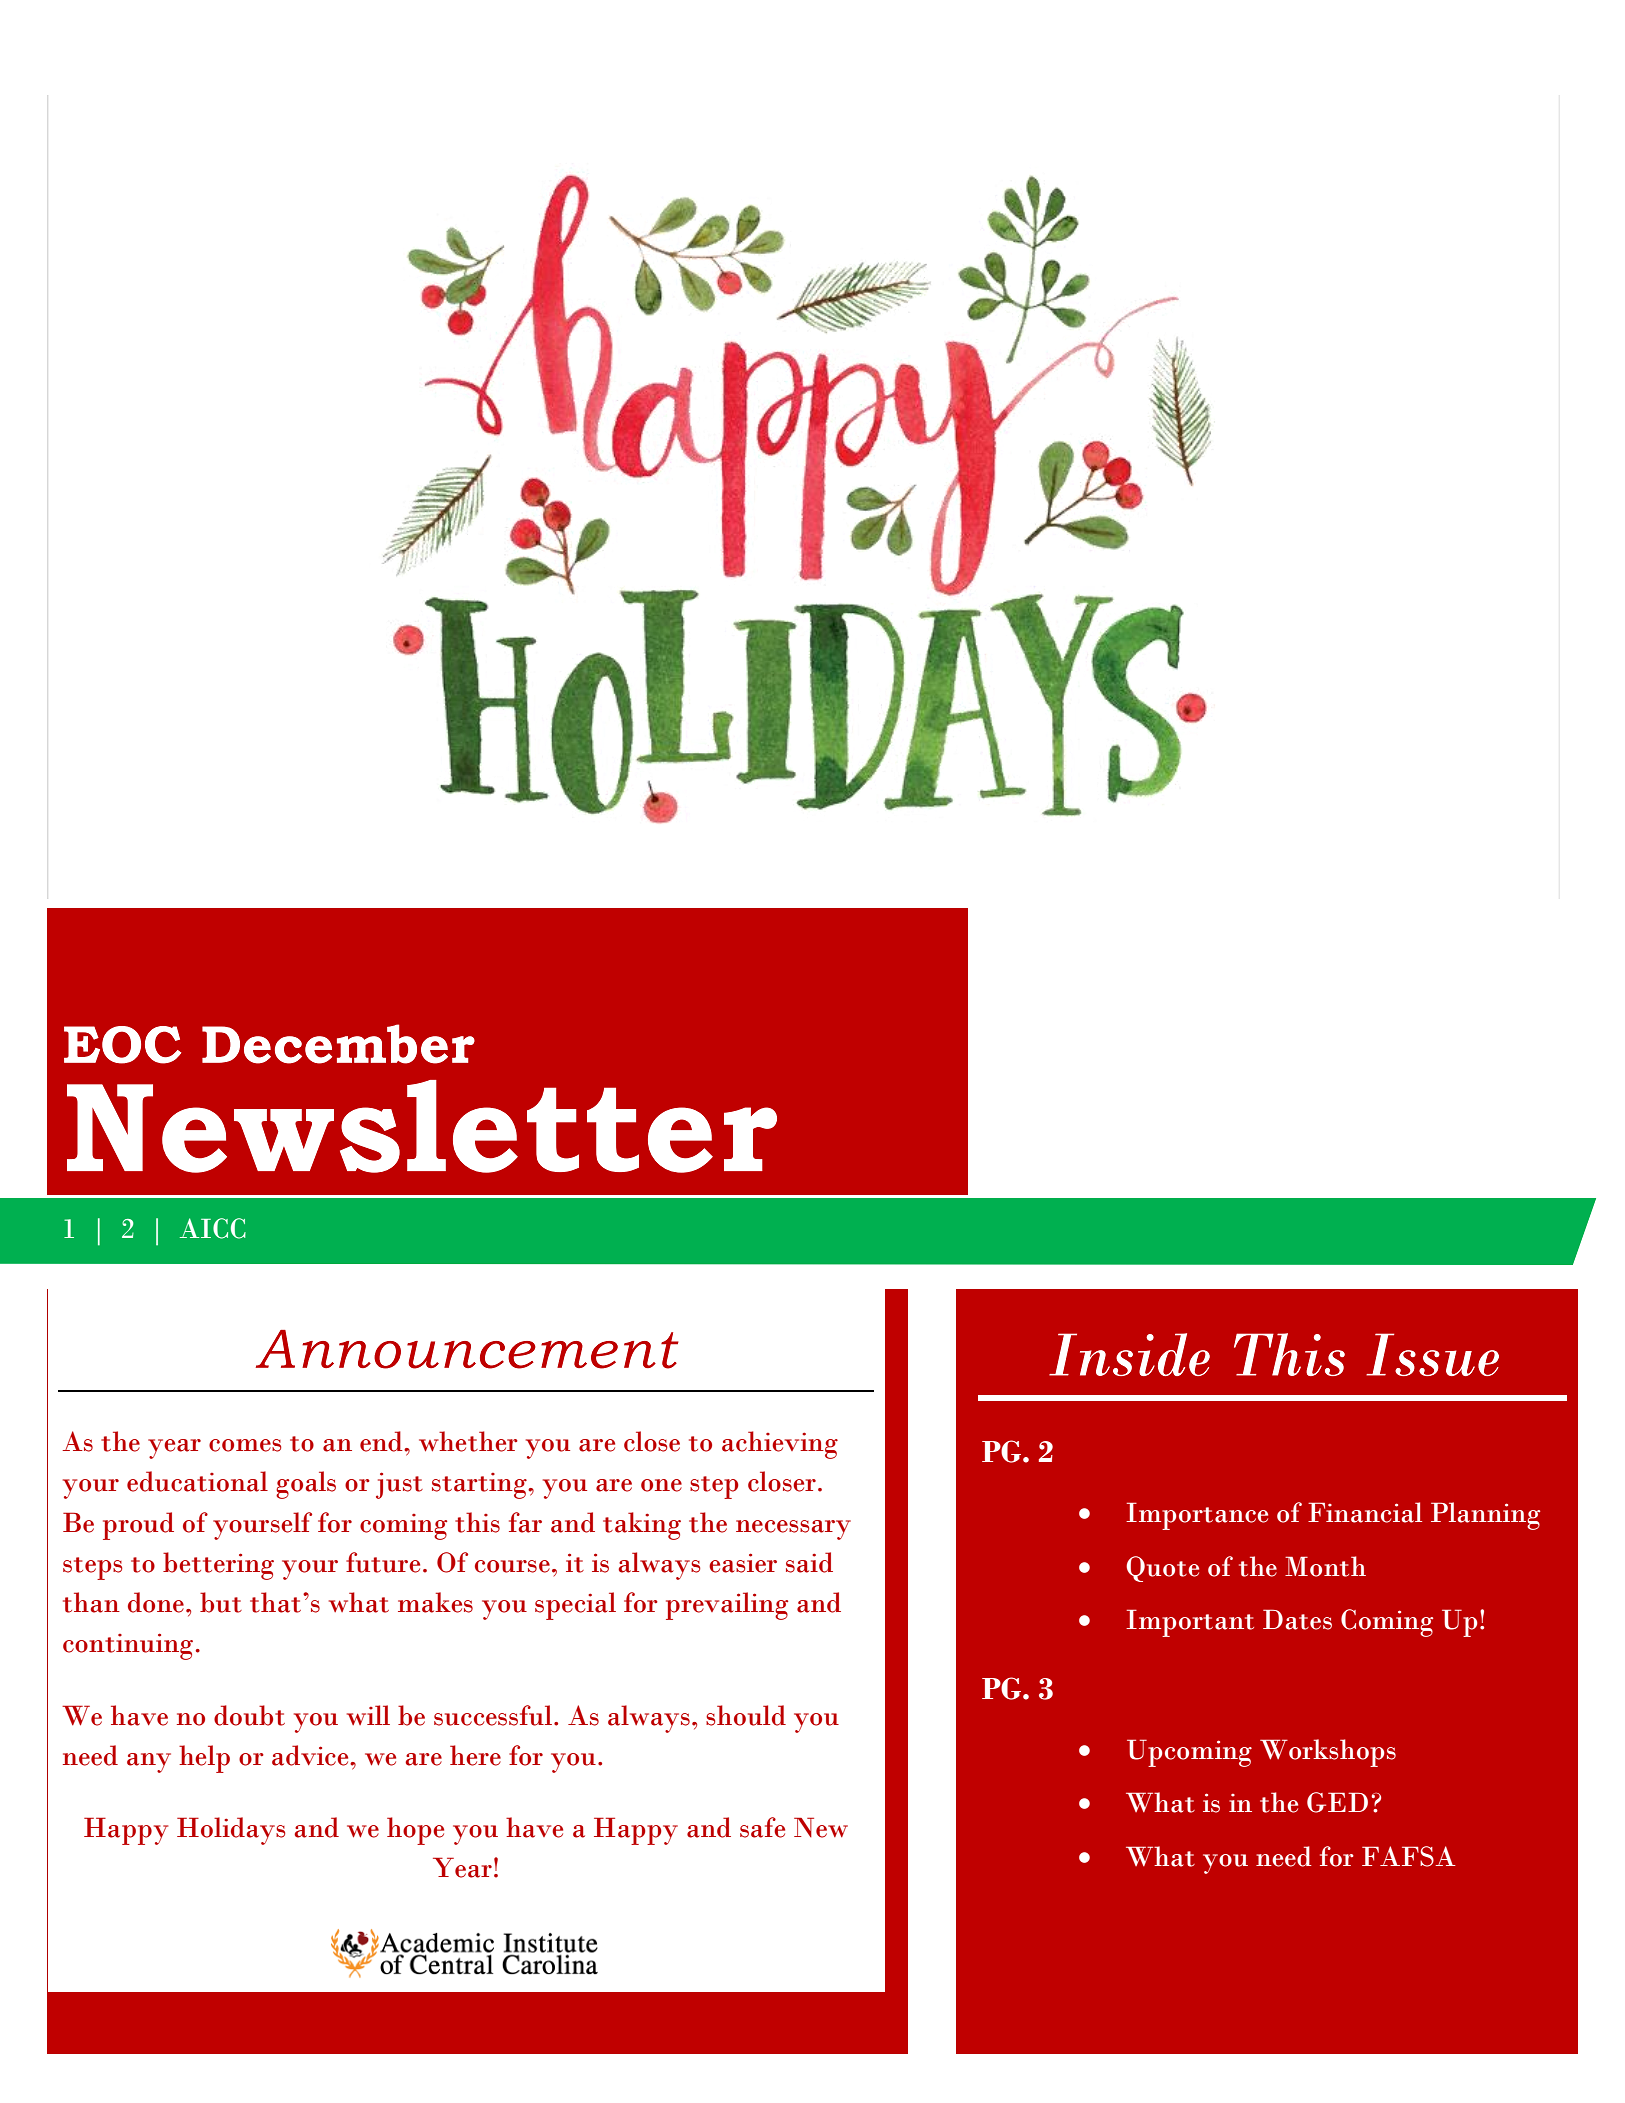  Describe the element at coordinates (338, 1044) in the screenshot. I see `December` at that location.
